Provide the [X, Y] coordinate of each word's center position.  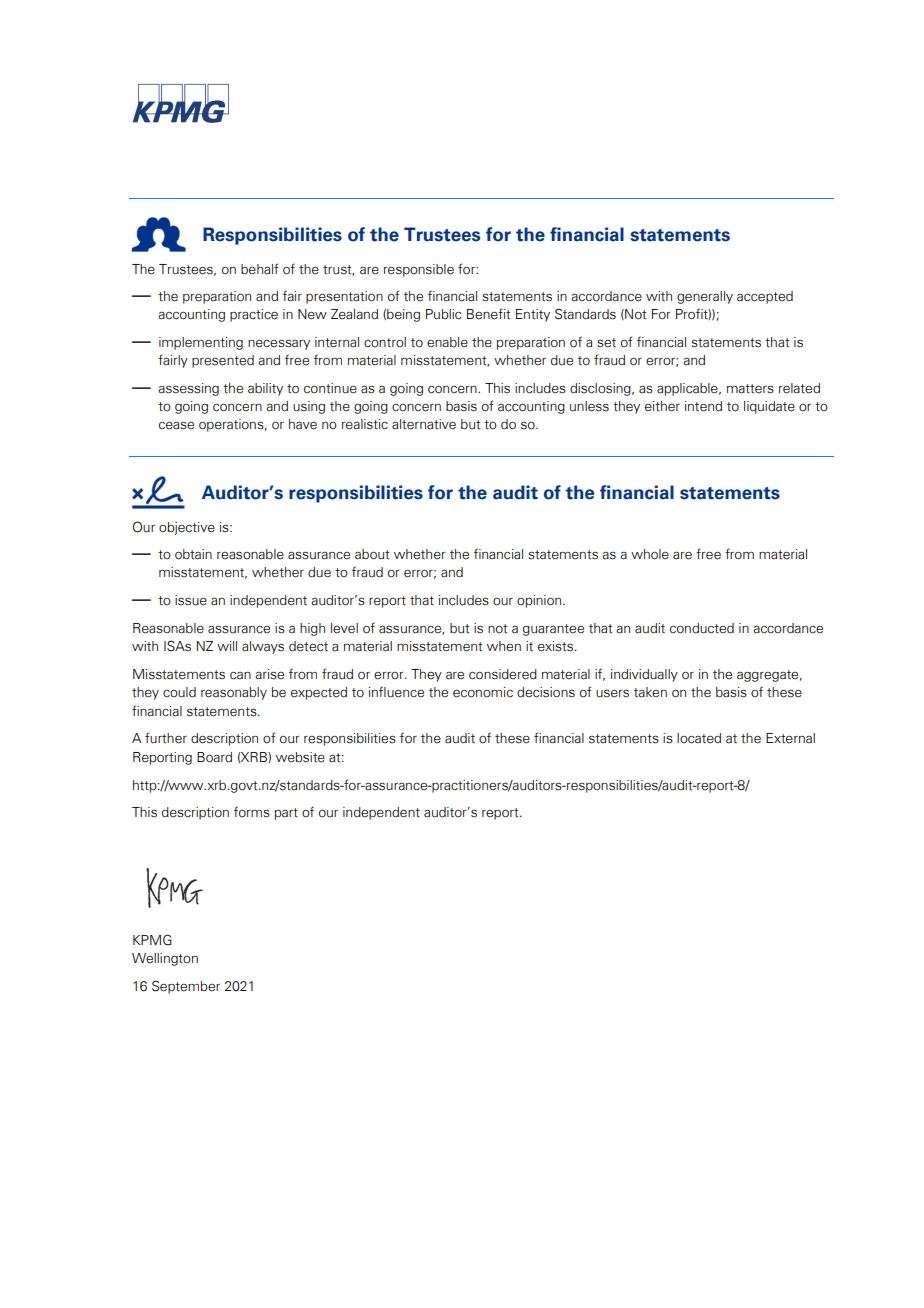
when [504, 646]
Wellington [165, 959]
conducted [702, 628]
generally [705, 297]
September [186, 987]
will [227, 646]
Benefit [488, 314]
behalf [259, 269]
